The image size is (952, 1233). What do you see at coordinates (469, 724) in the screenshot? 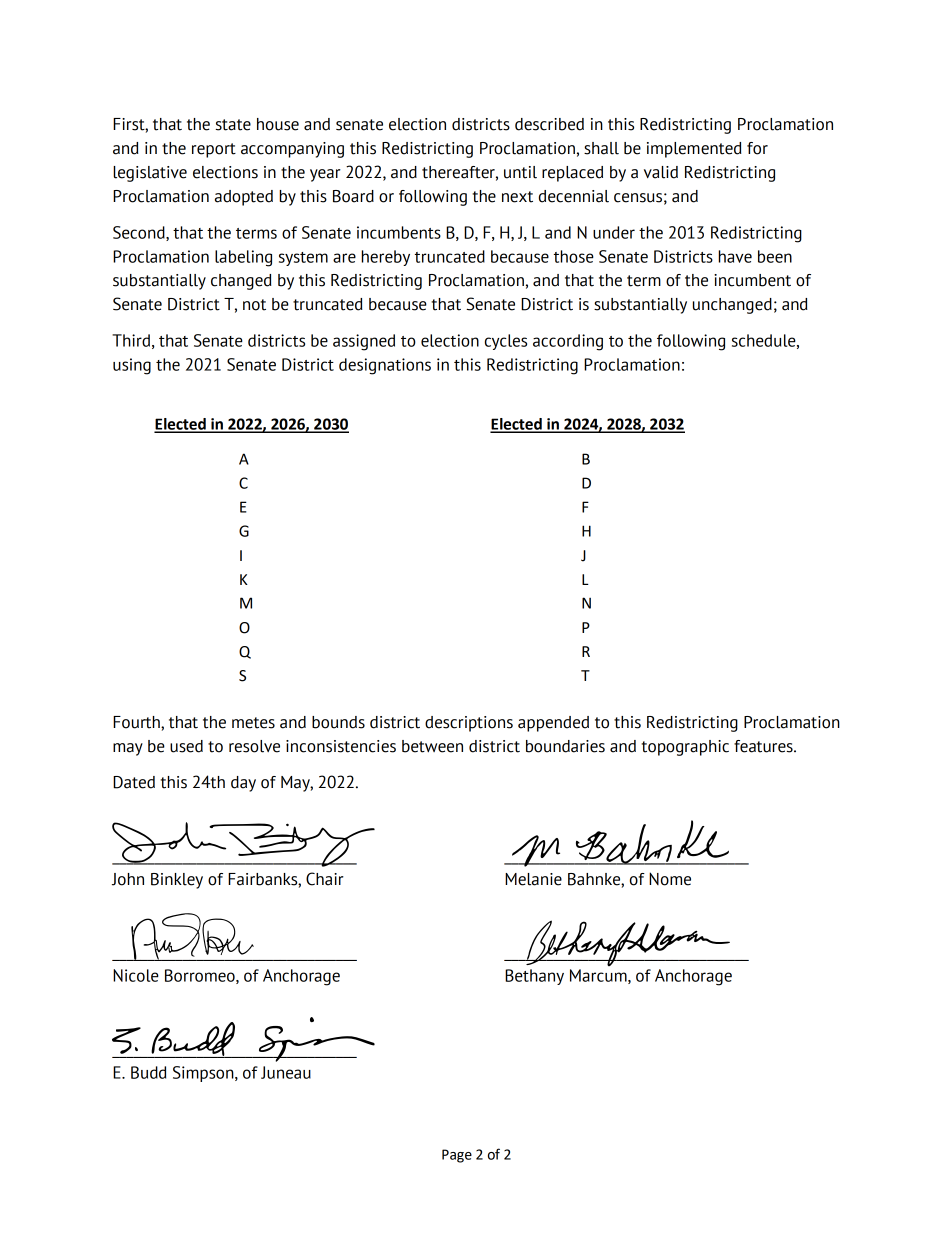
I see `descriptions` at bounding box center [469, 724].
